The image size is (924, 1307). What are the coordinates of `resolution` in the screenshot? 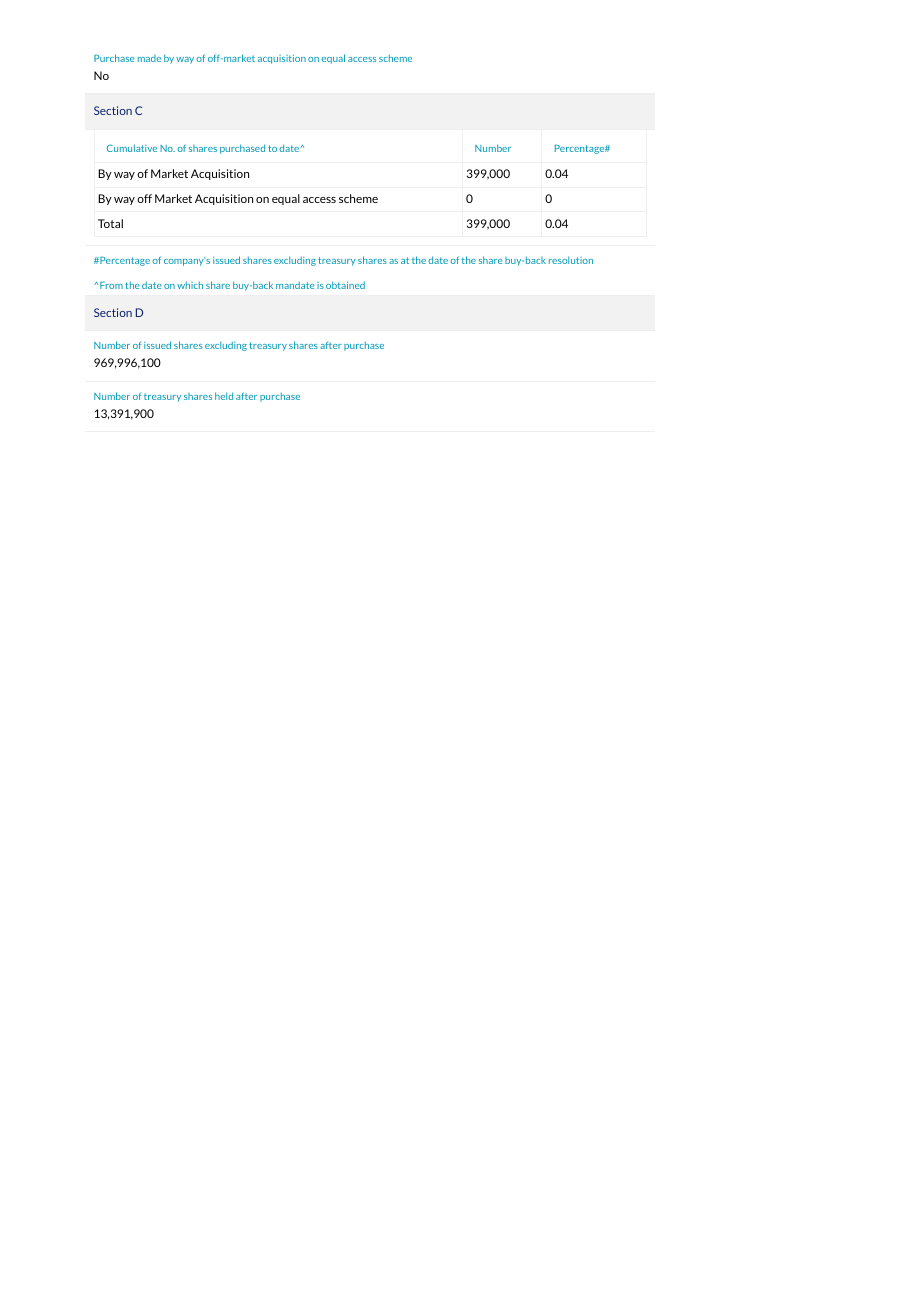 It's located at (571, 260).
